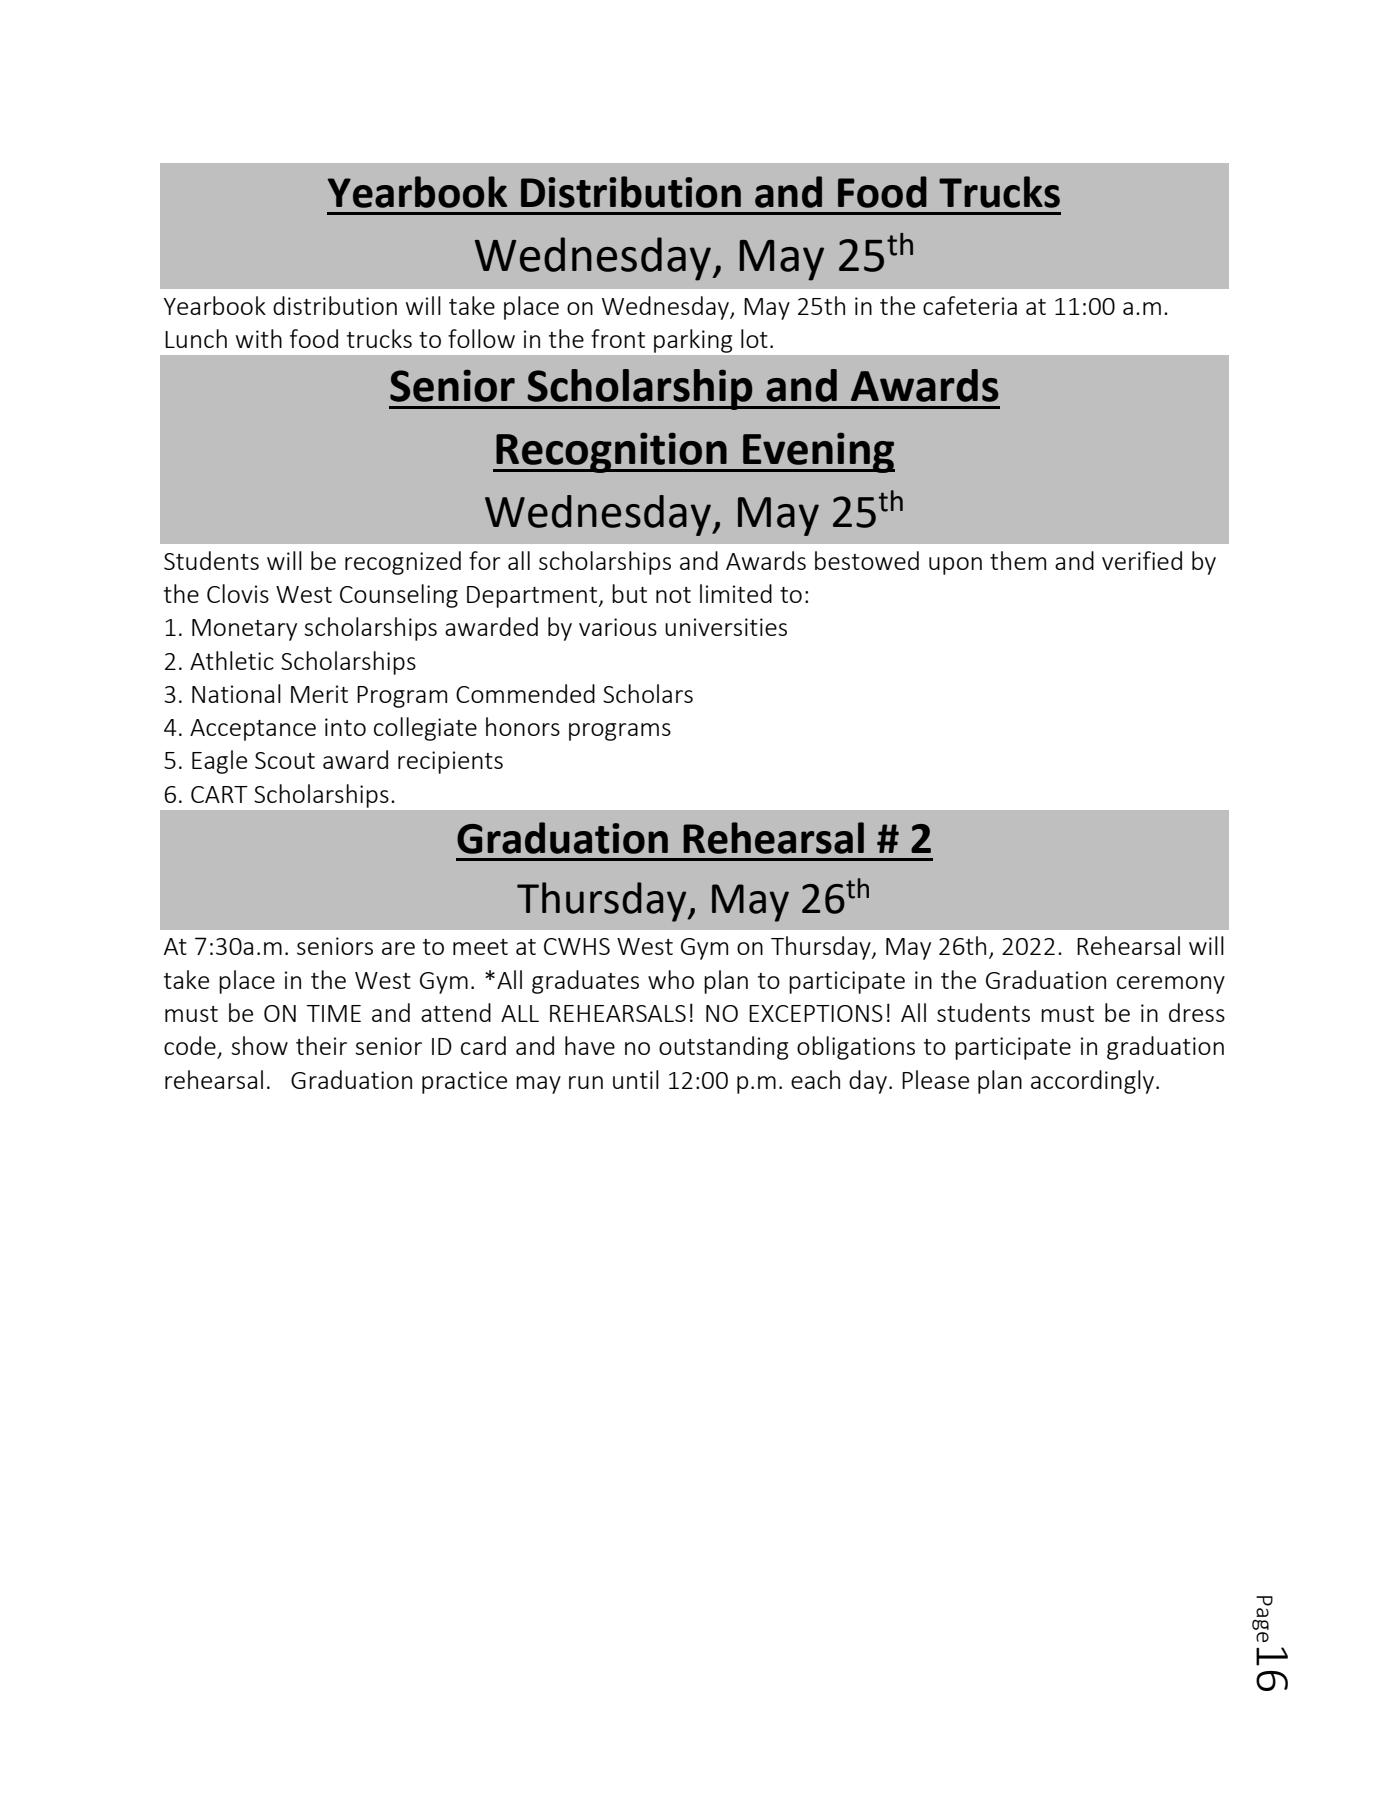 The height and width of the screenshot is (1798, 1389). What do you see at coordinates (403, 563) in the screenshot?
I see `recognized` at bounding box center [403, 563].
